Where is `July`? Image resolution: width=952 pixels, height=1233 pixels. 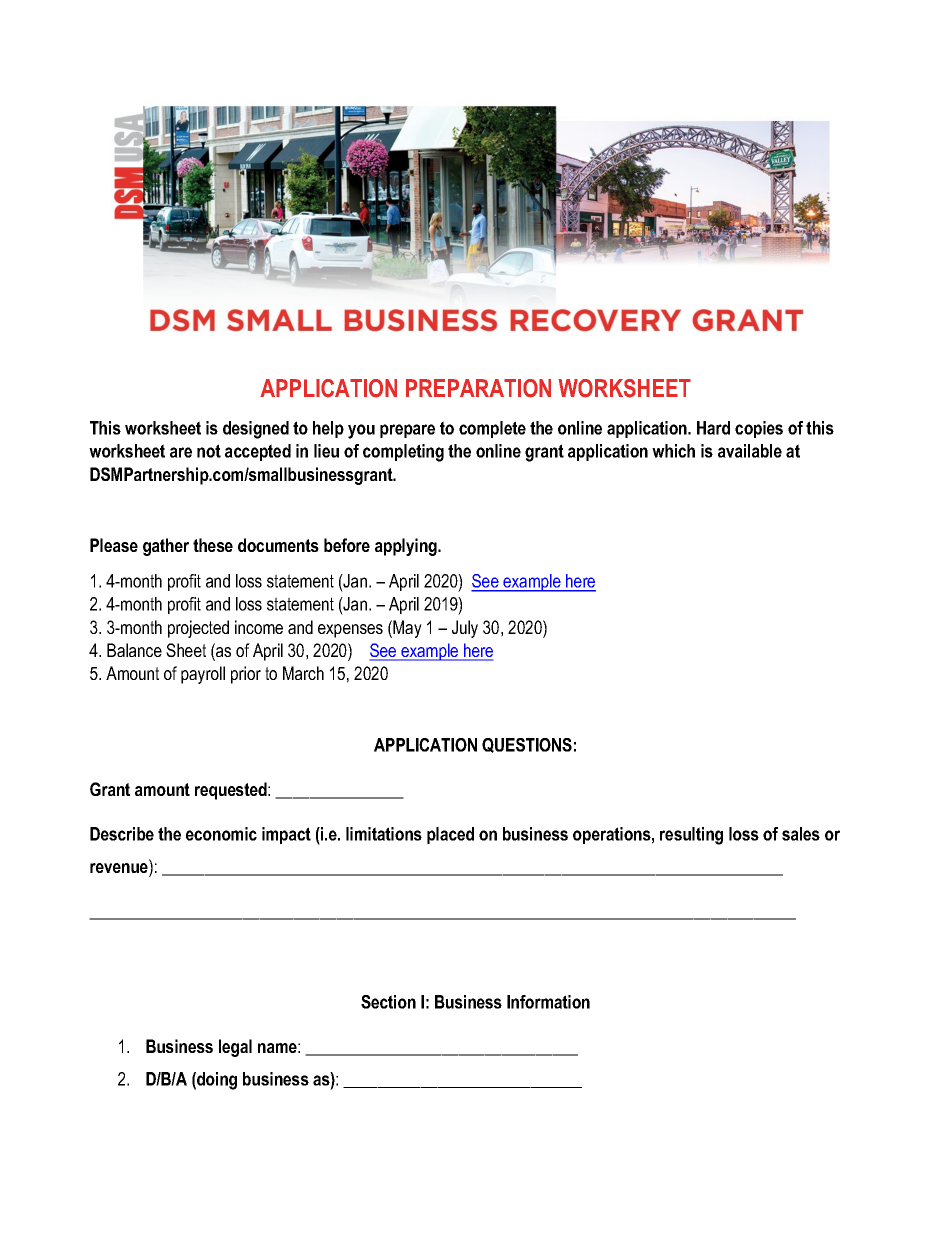 July is located at coordinates (465, 629).
